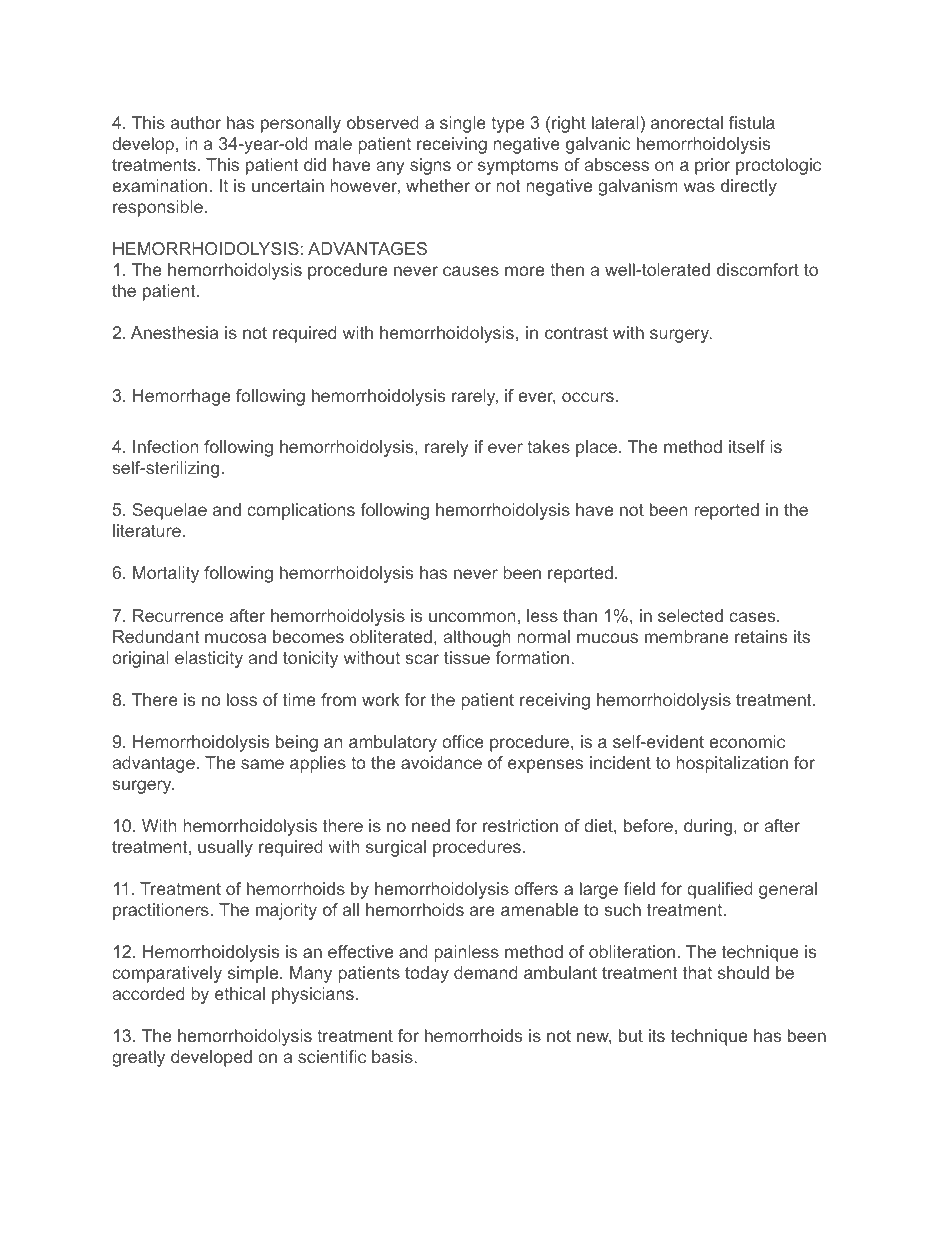  Describe the element at coordinates (240, 993) in the document. I see `ethical` at that location.
